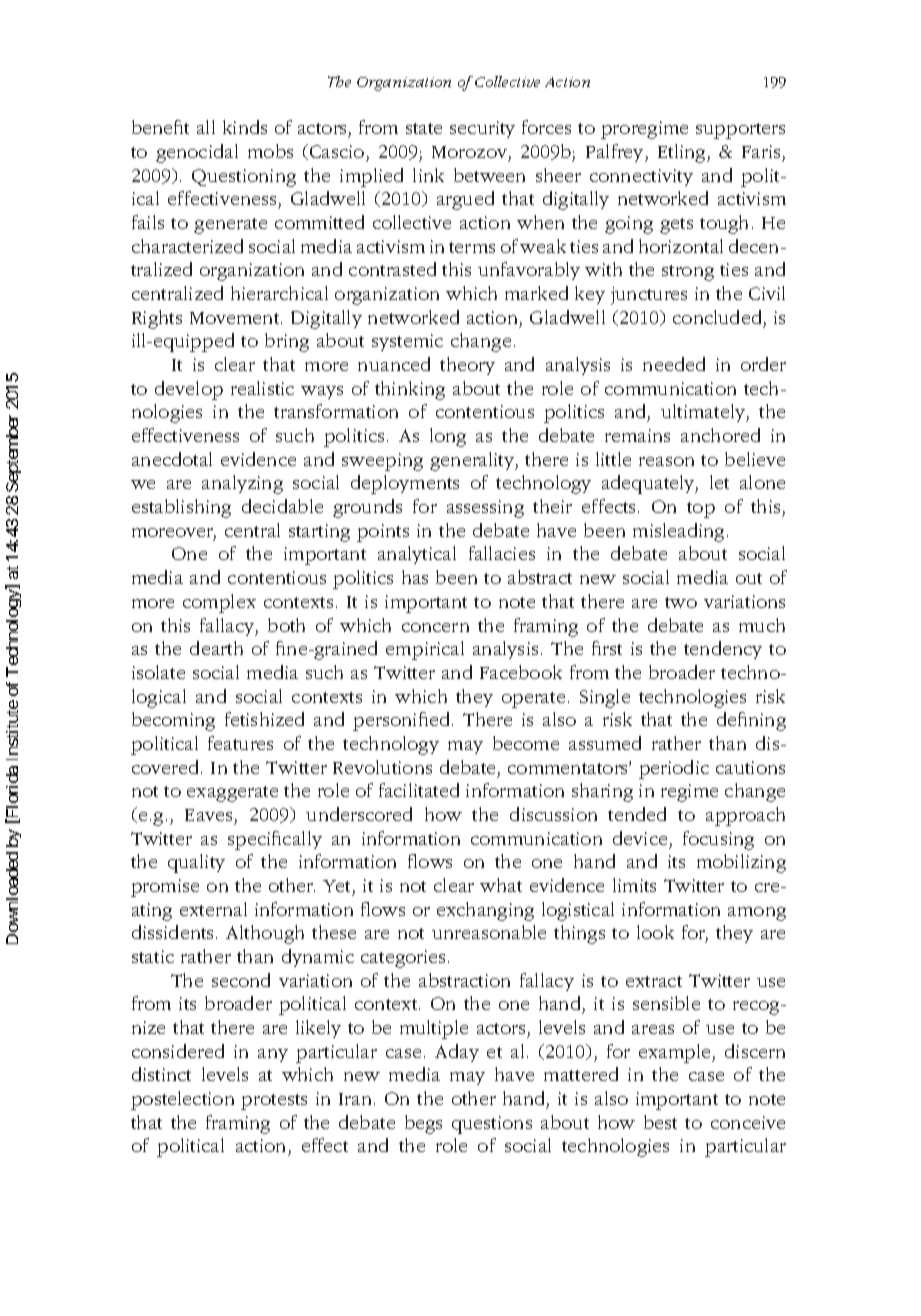 Image resolution: width=921 pixels, height=1316 pixels. Describe the element at coordinates (423, 1124) in the page. I see `begs` at that location.
